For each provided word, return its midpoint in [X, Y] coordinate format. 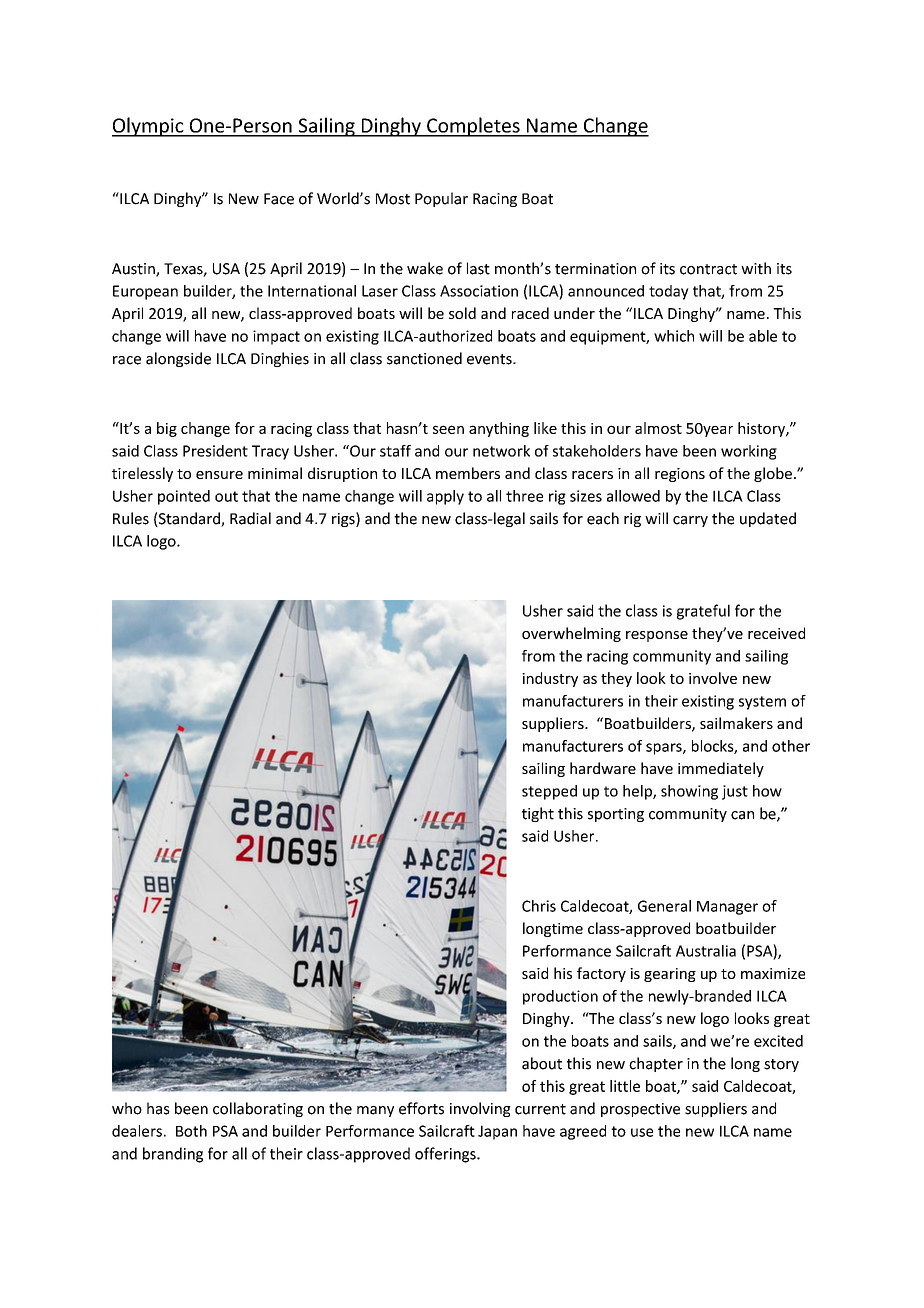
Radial [250, 518]
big [167, 429]
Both [191, 1131]
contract [708, 269]
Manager [727, 908]
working [749, 452]
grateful [703, 612]
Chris [539, 906]
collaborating [258, 1109]
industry [550, 679]
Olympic [149, 127]
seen [448, 429]
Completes [473, 127]
